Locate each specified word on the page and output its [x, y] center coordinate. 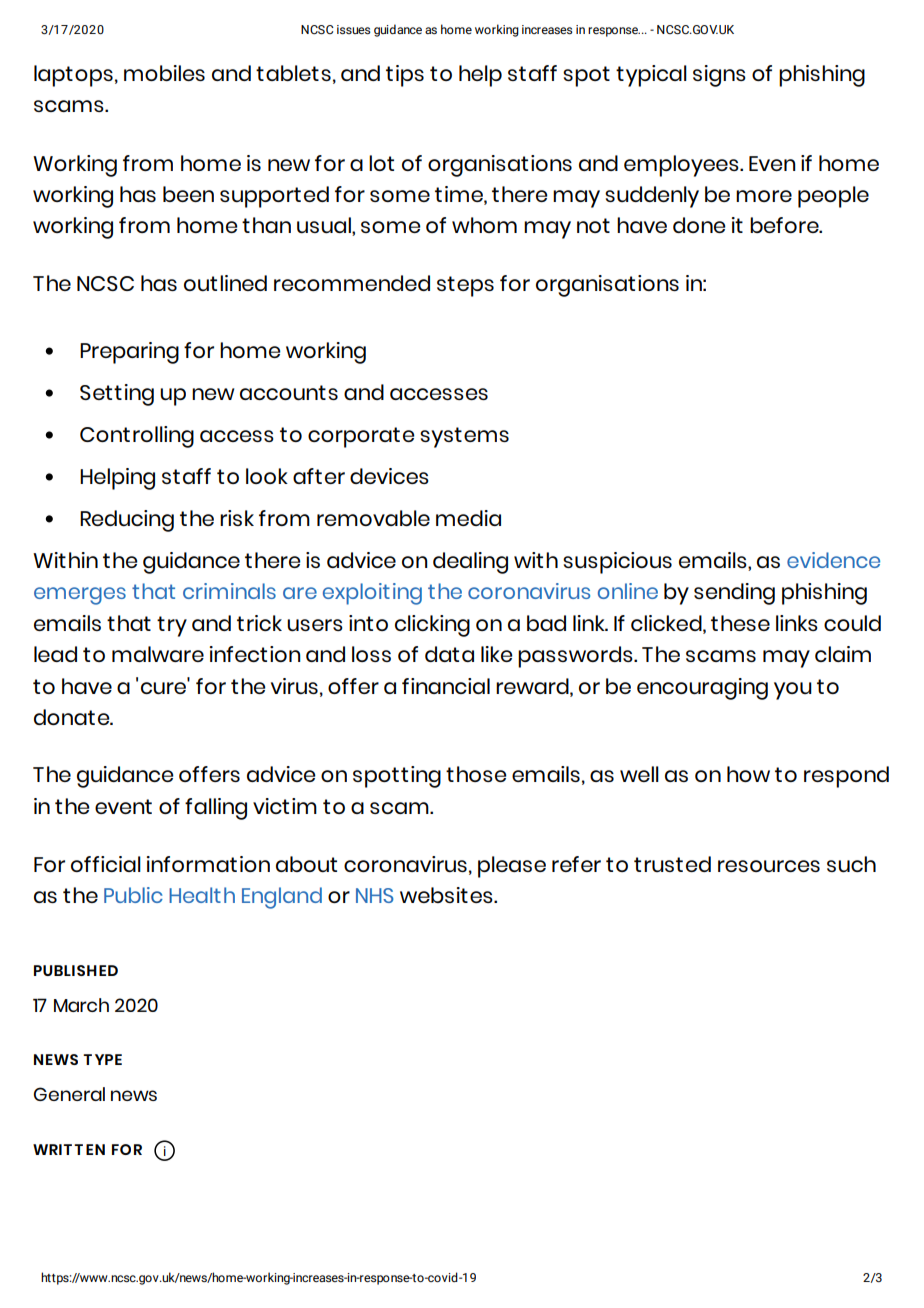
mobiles [164, 73]
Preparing [129, 353]
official [106, 864]
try [172, 626]
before [785, 225]
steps [465, 286]
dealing [470, 563]
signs [719, 76]
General [69, 1094]
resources [769, 866]
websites [447, 895]
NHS [375, 895]
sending [734, 594]
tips [405, 76]
